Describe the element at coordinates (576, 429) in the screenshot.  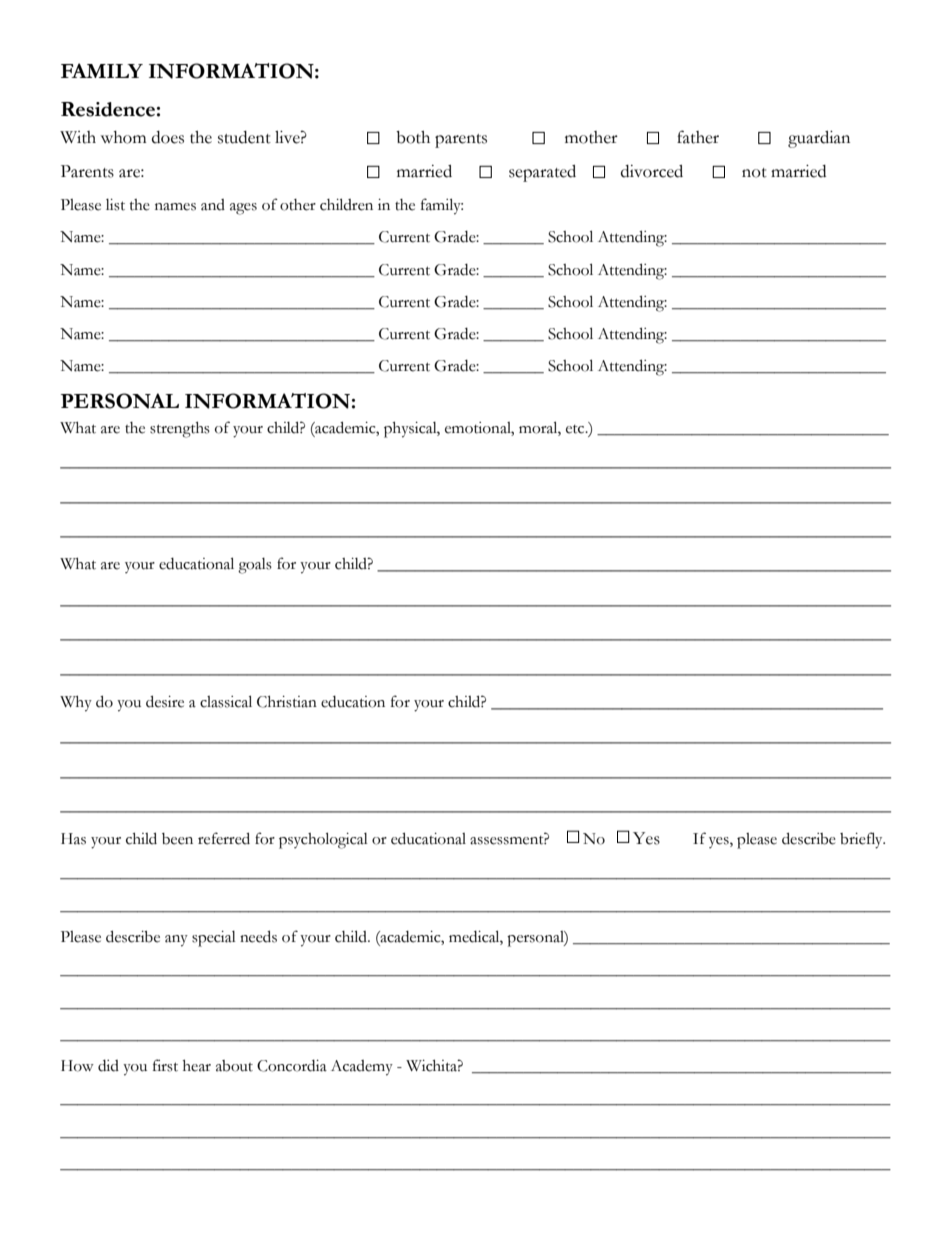
I see `etc` at that location.
